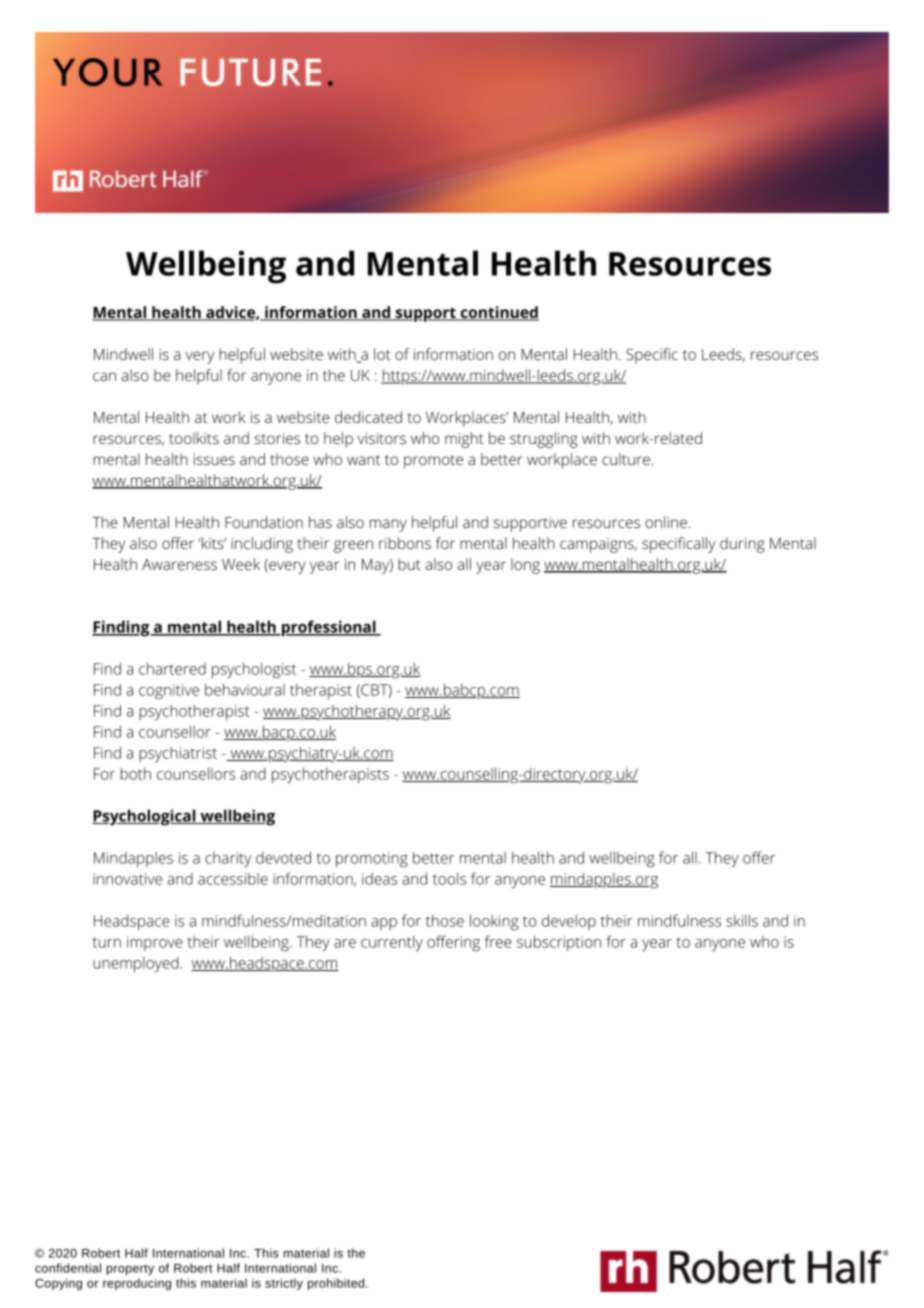 This screenshot has height=1308, width=924. Describe the element at coordinates (179, 564) in the screenshot. I see `Awareness` at that location.
